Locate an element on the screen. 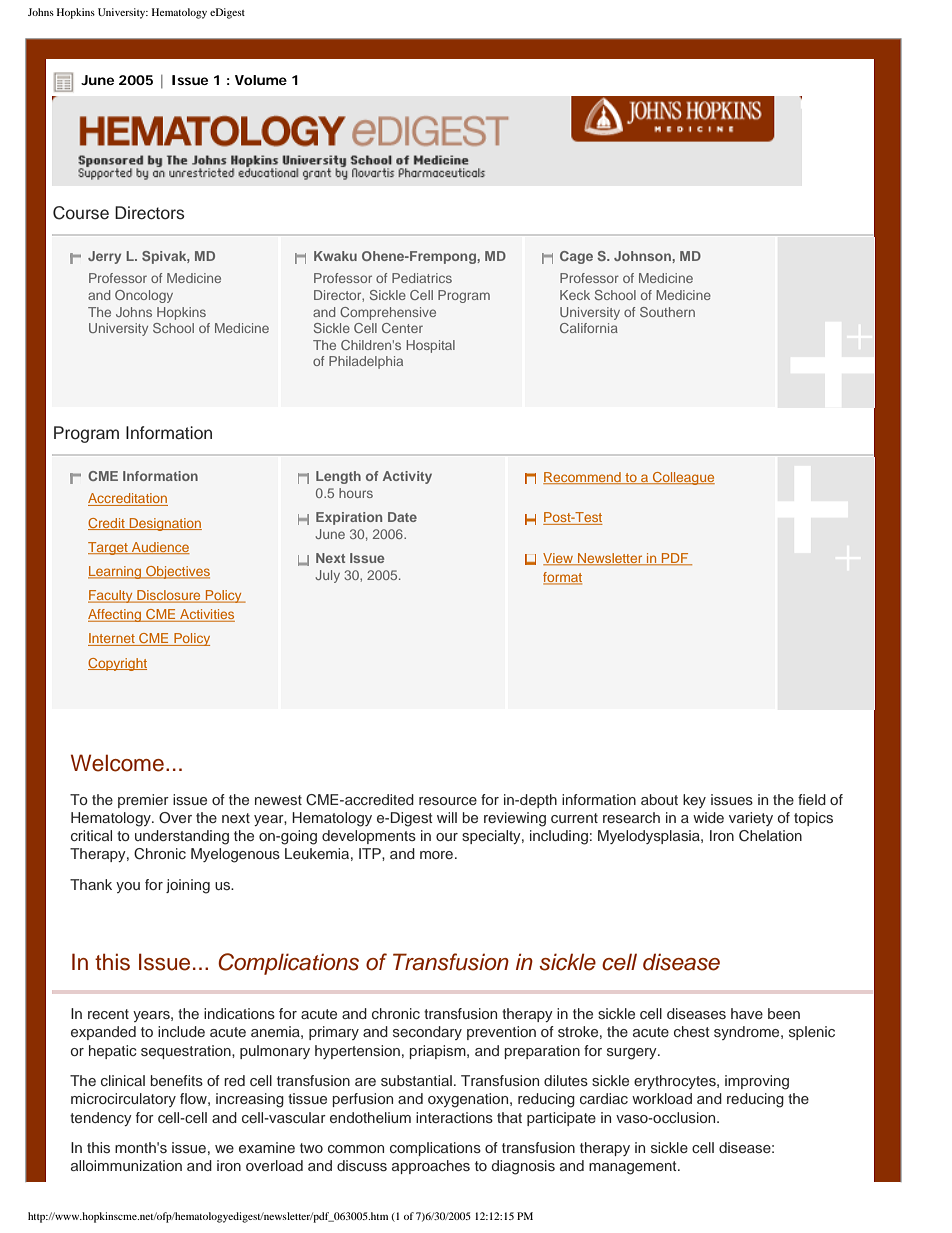 The image size is (952, 1233). Welcome is located at coordinates (117, 763).
